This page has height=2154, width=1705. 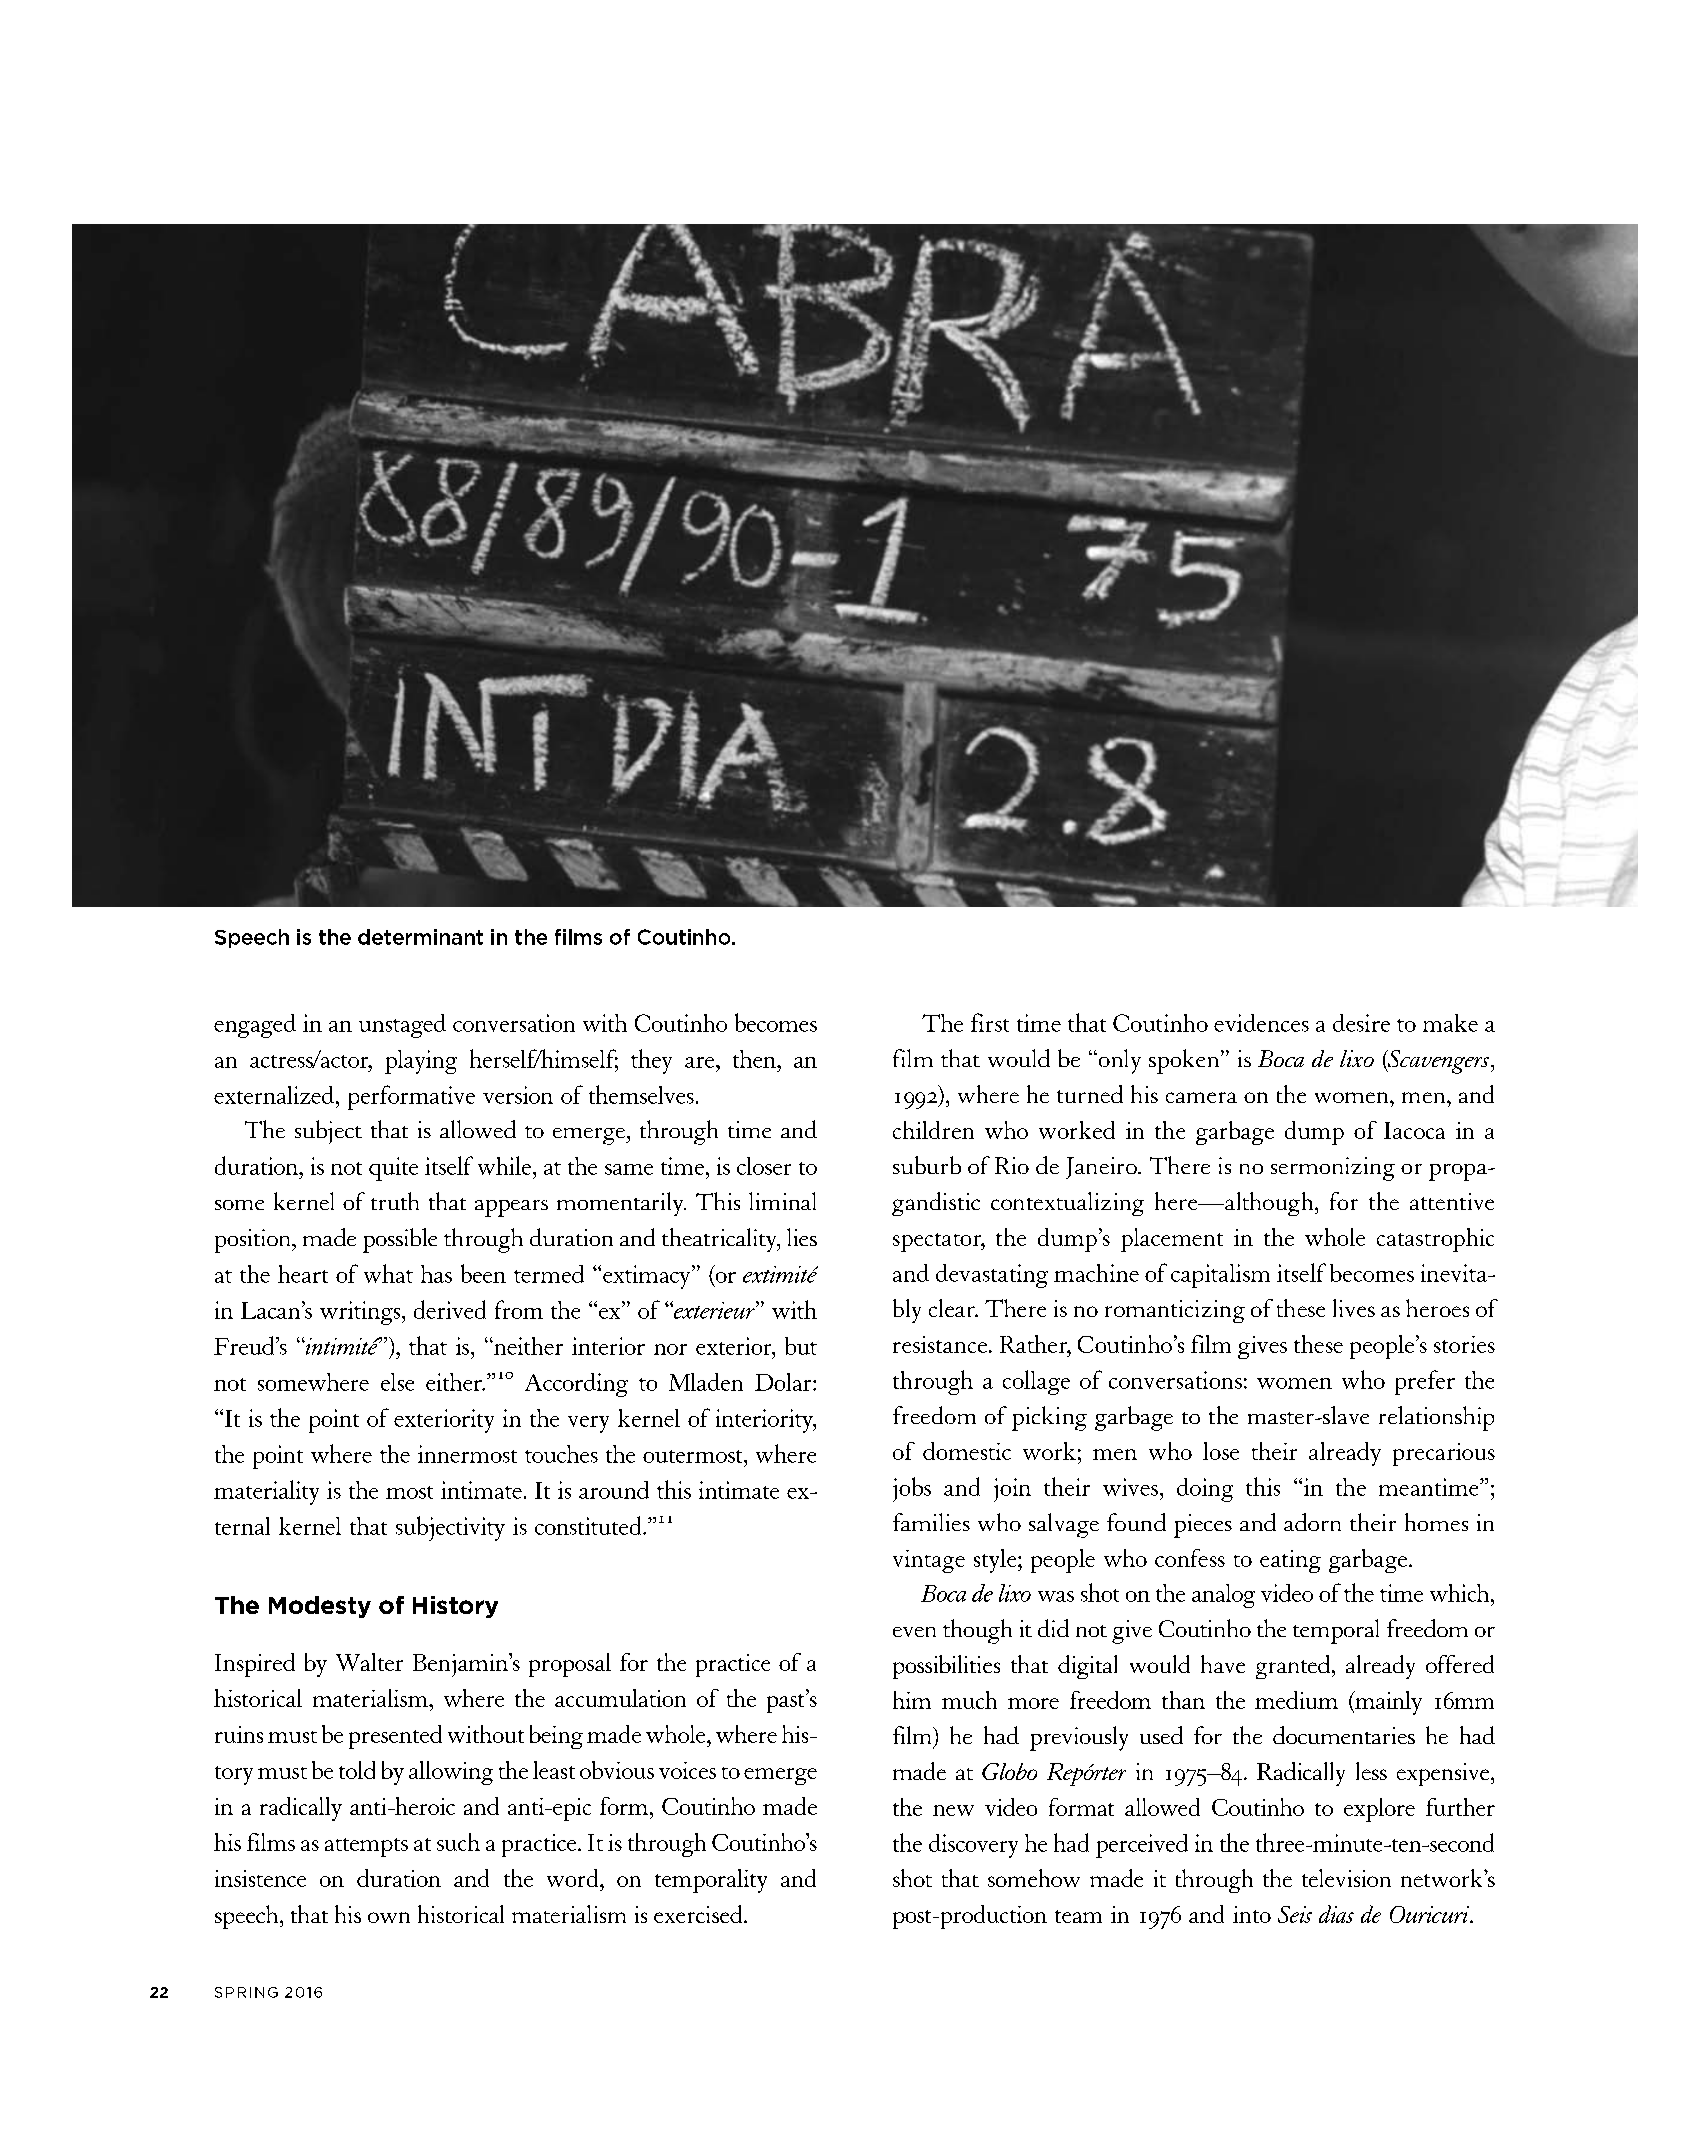 I want to click on domestic, so click(x=967, y=1451).
